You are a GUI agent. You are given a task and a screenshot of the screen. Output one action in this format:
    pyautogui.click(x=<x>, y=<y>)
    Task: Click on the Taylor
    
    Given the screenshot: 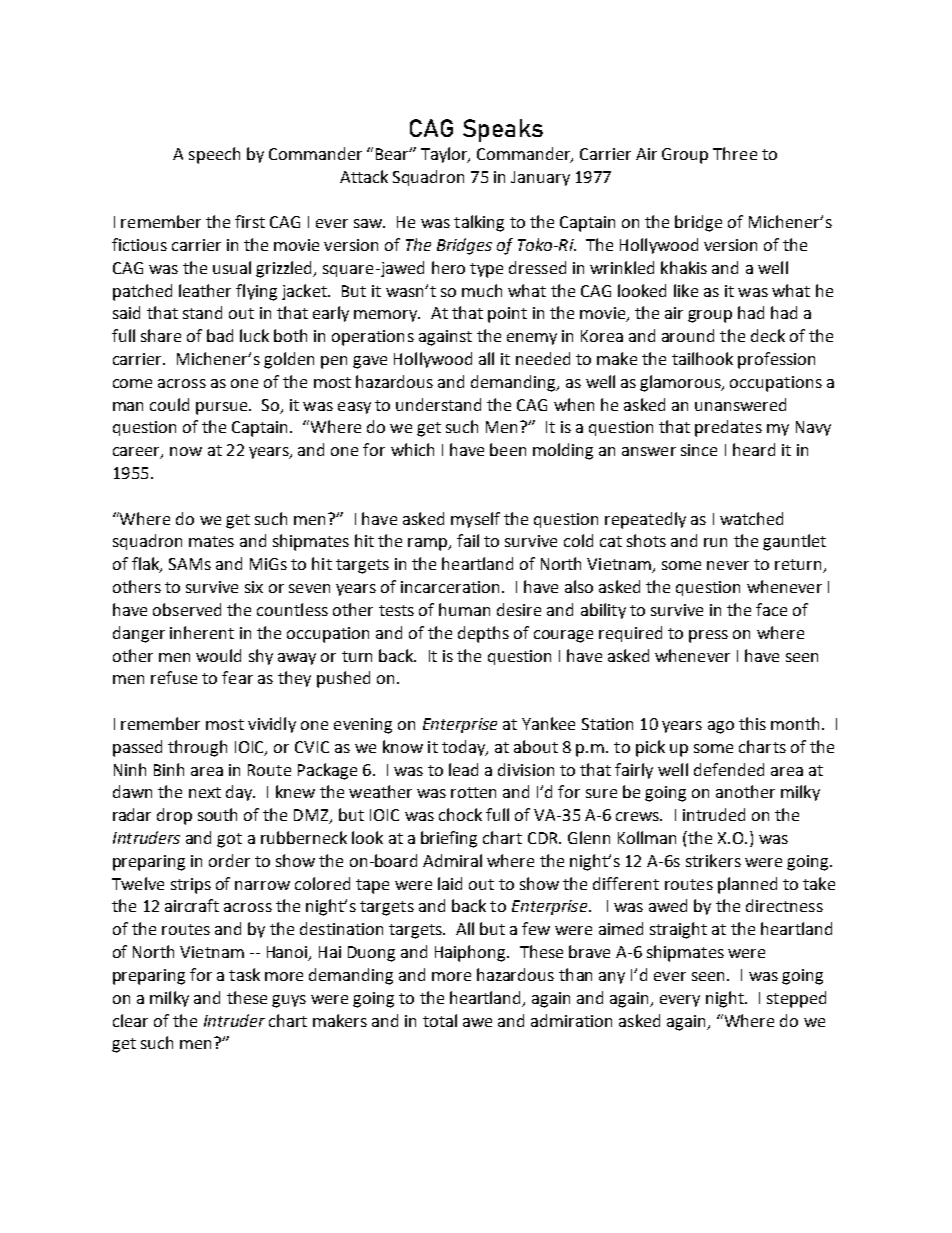 What is the action you would take?
    pyautogui.click(x=445, y=155)
